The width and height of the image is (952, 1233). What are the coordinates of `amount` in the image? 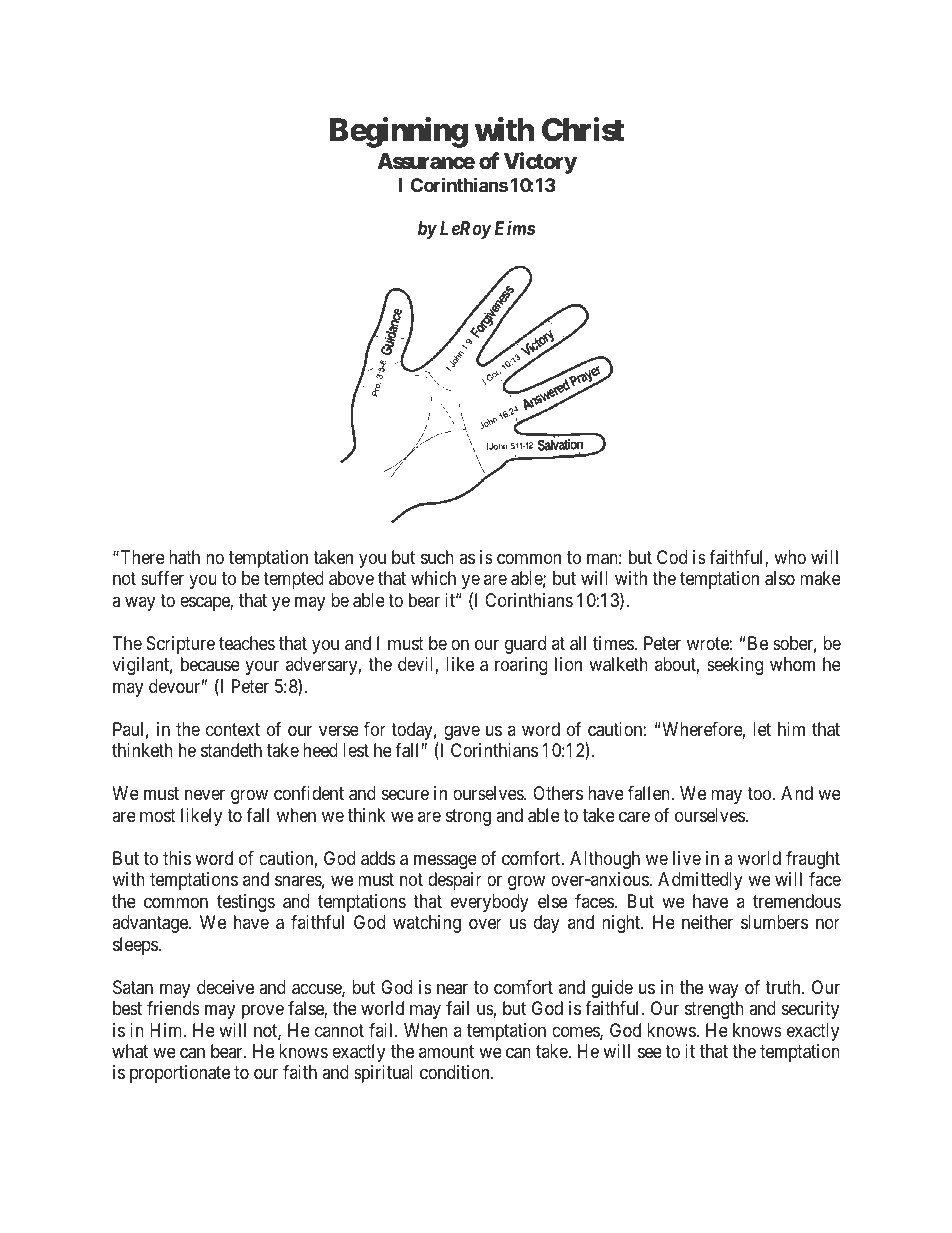 It's located at (446, 1051).
